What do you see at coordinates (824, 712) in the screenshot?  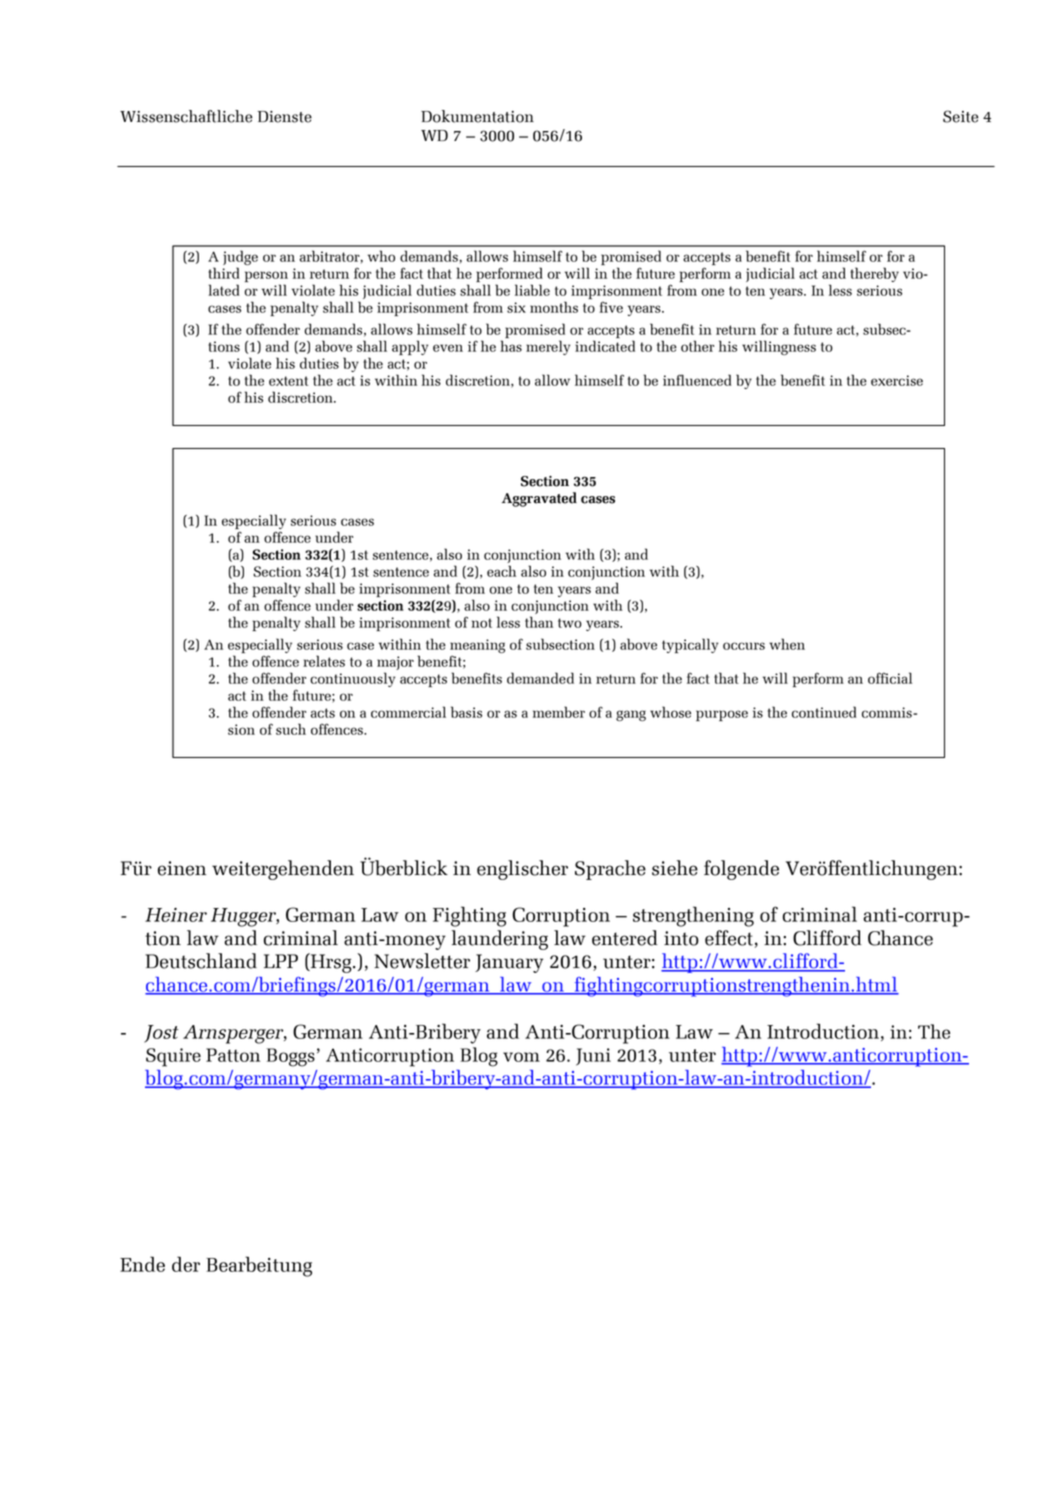 I see `continued` at bounding box center [824, 712].
